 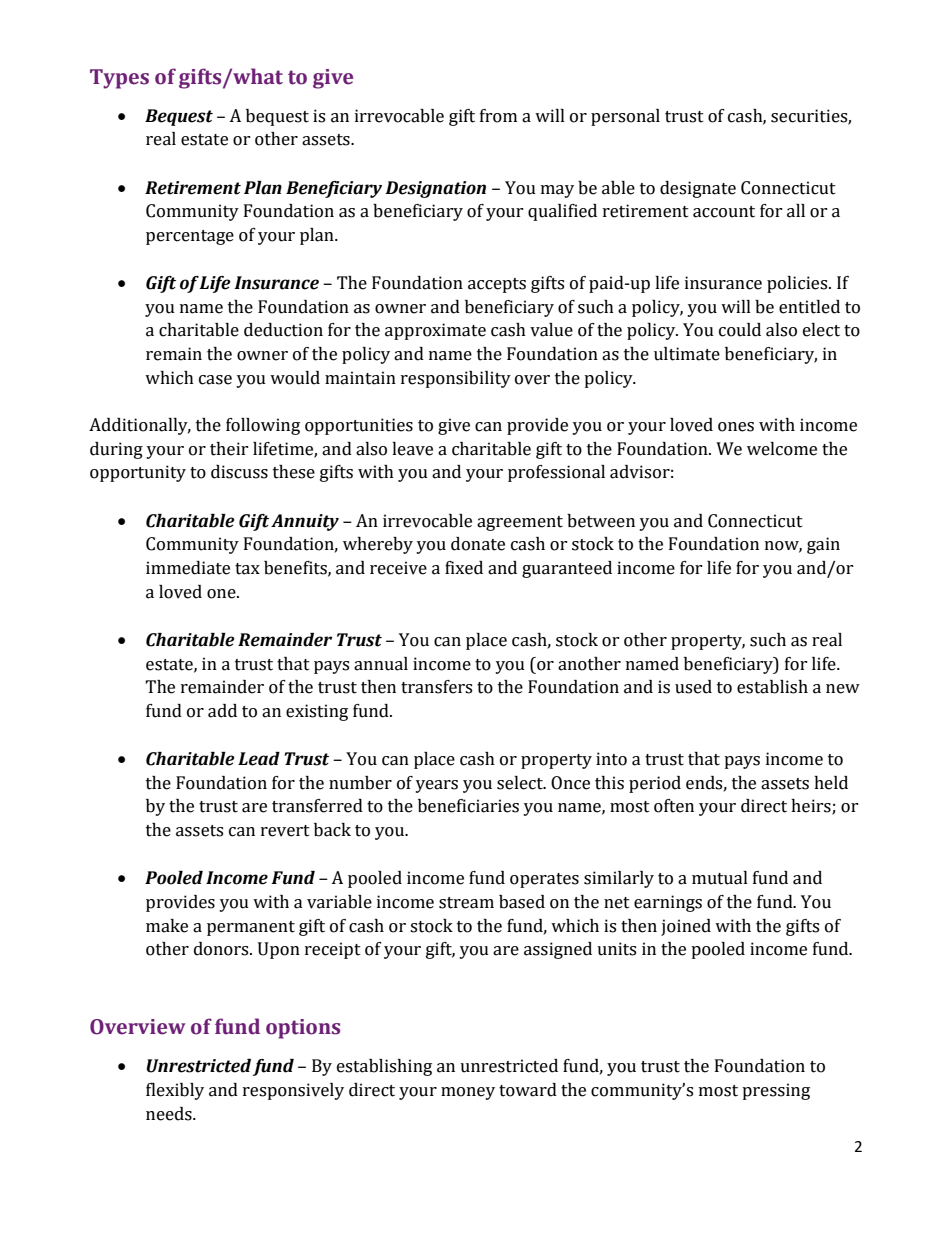 I want to click on mutual, so click(x=720, y=878).
